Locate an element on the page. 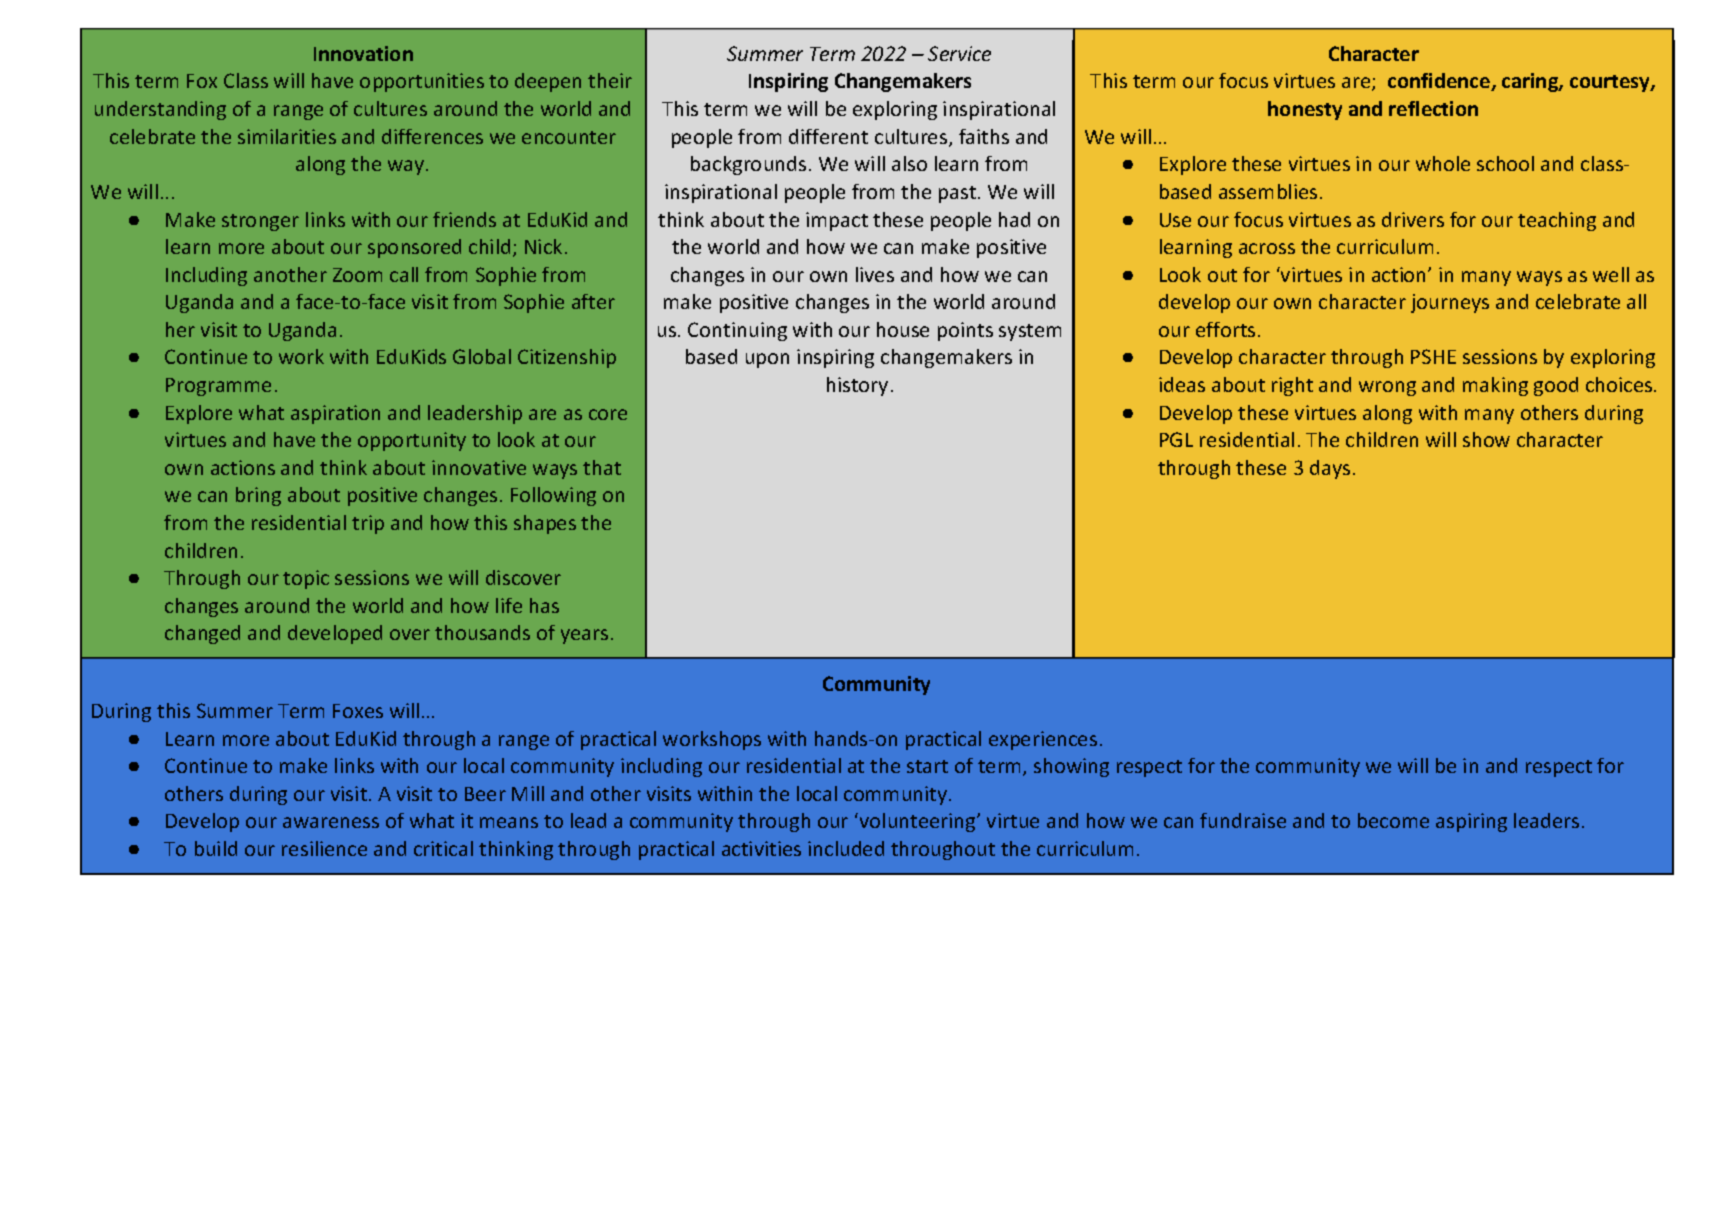 The width and height of the document is (1729, 1223). opportunities is located at coordinates (422, 82).
